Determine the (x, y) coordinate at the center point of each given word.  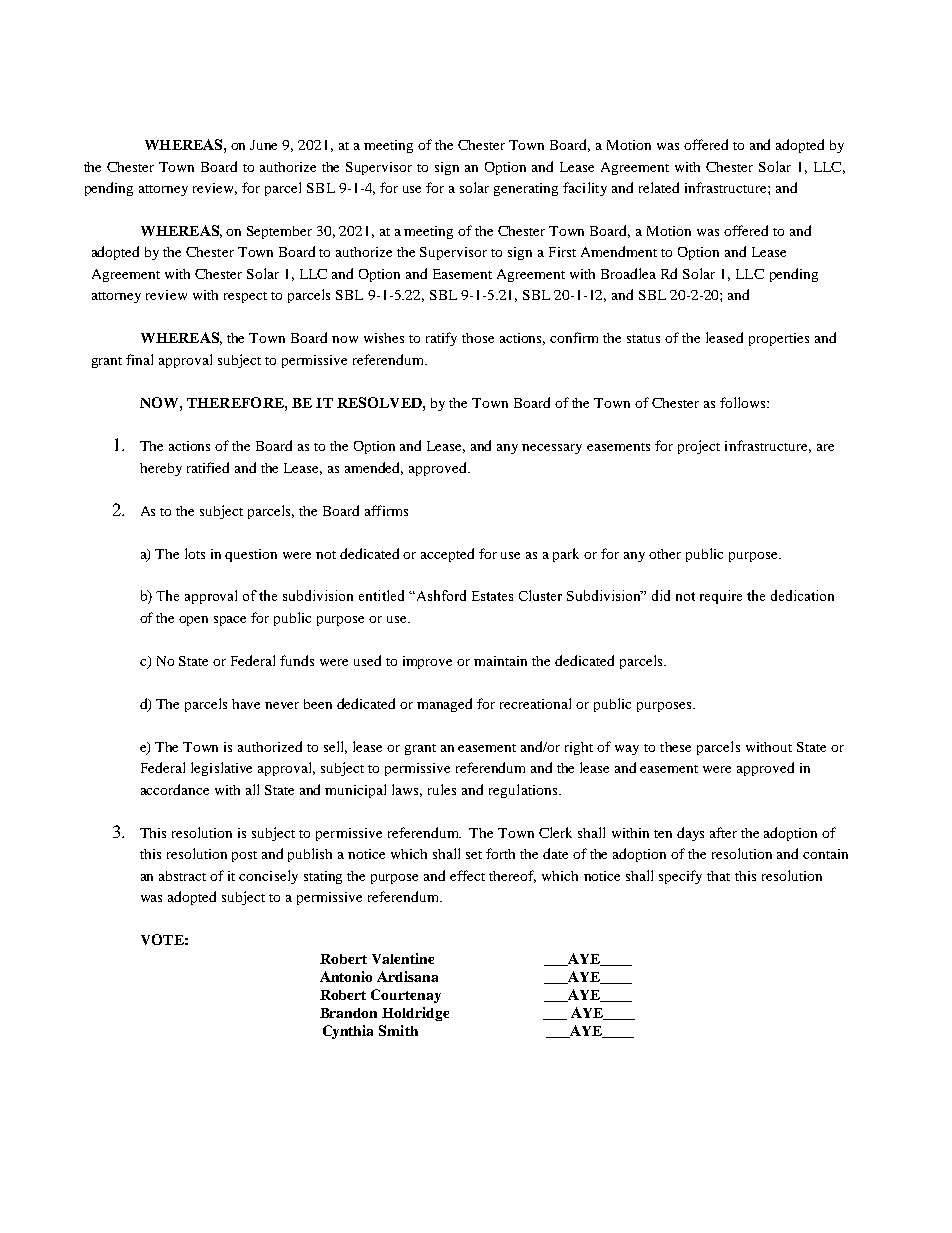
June (263, 145)
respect (245, 297)
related (659, 187)
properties (779, 339)
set (474, 855)
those (478, 338)
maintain (500, 661)
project (699, 447)
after (723, 832)
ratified (208, 467)
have (246, 704)
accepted (447, 555)
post (244, 856)
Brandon (348, 1013)
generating (526, 189)
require (721, 597)
